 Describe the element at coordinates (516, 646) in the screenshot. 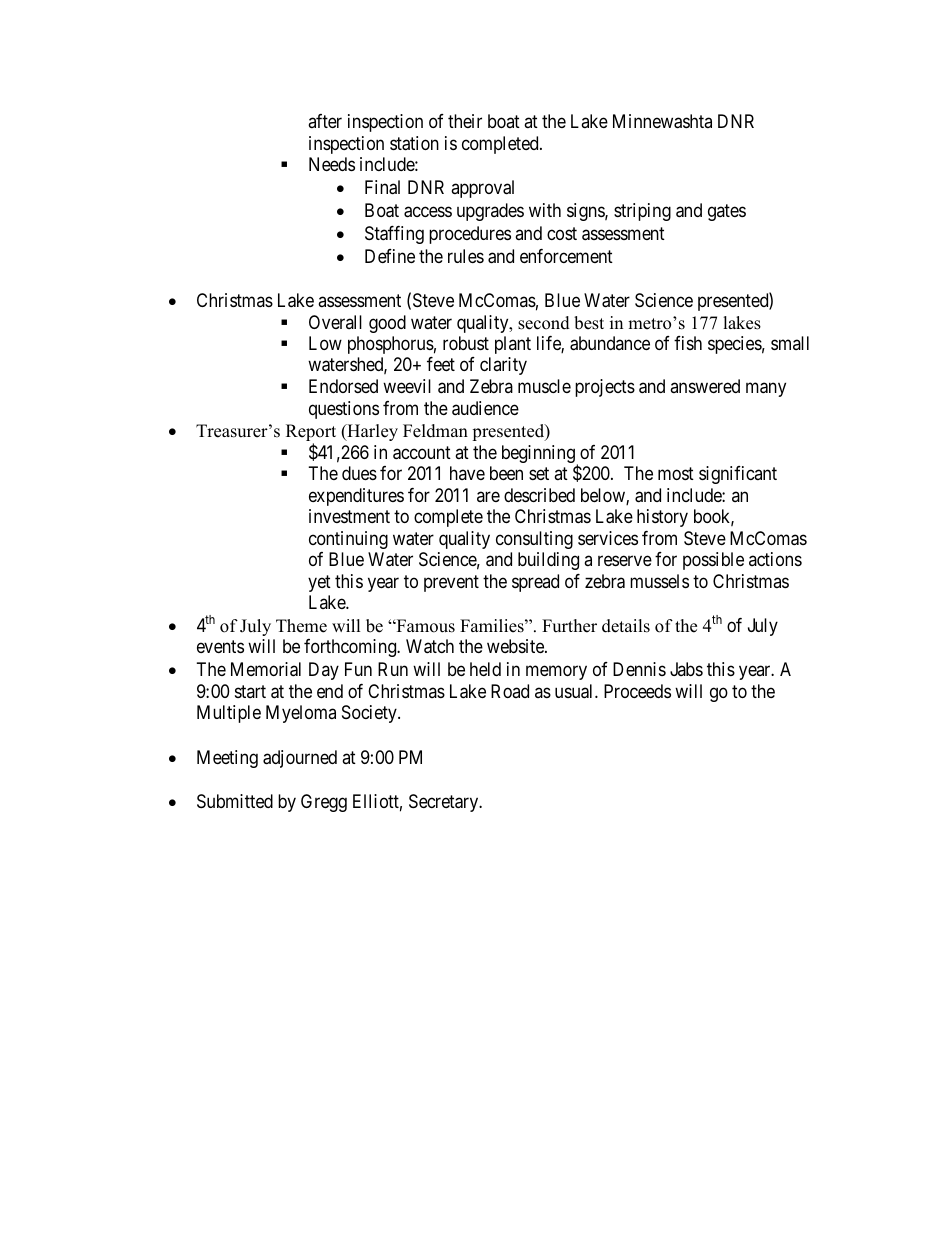

I see `website` at that location.
